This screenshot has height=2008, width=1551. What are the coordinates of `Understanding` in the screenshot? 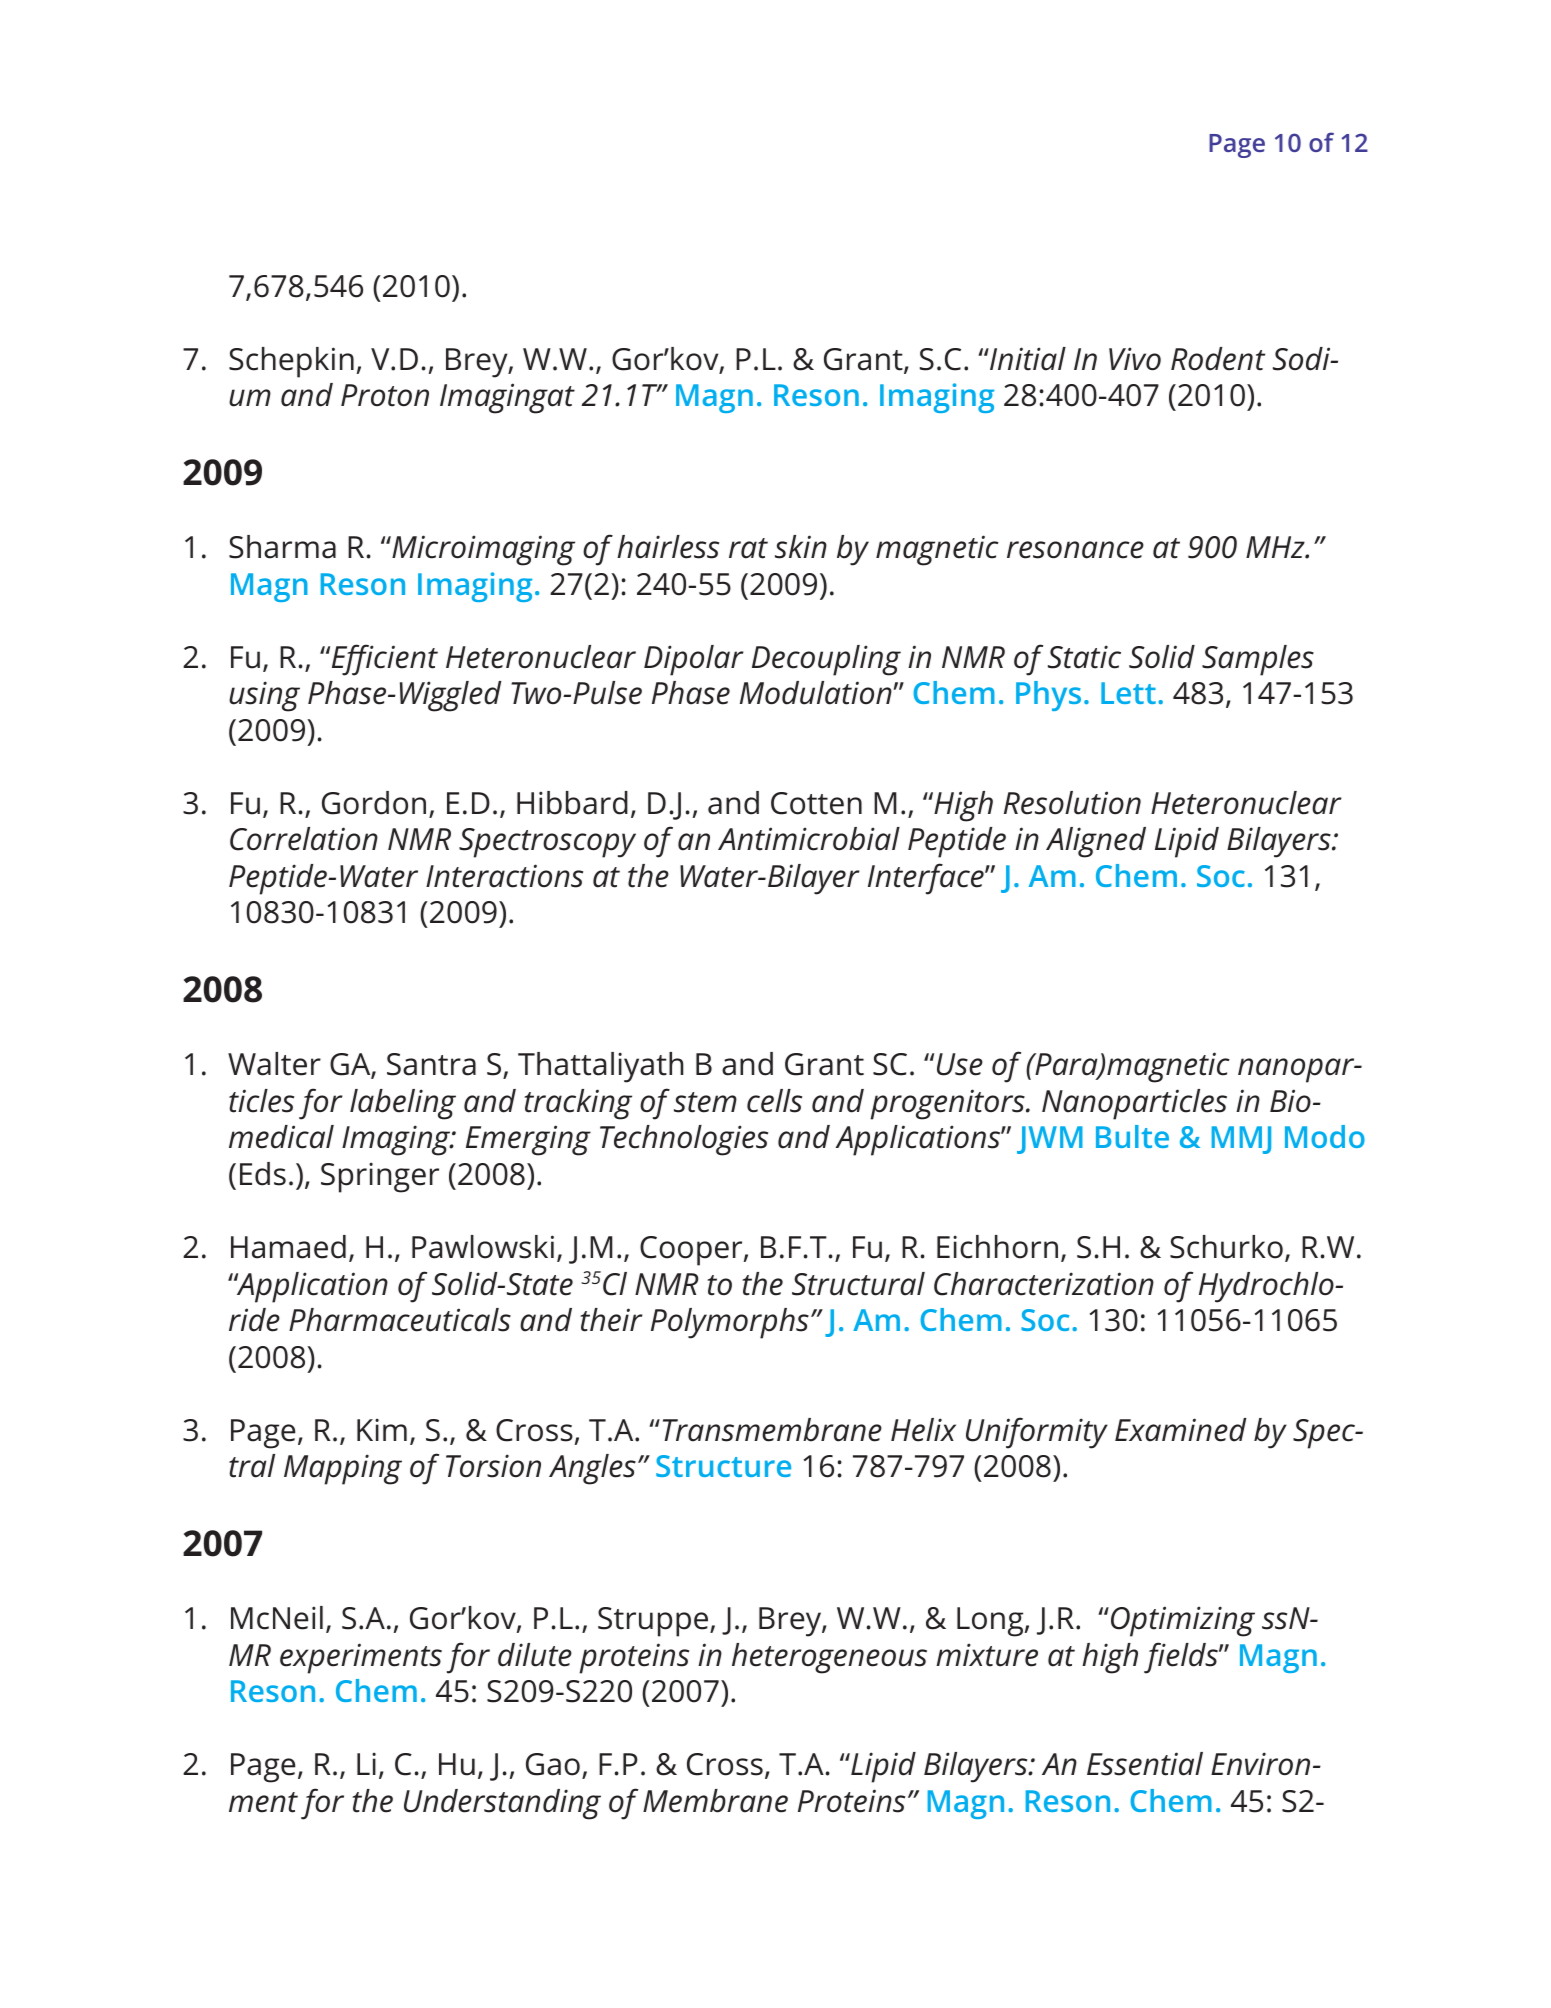 It's located at (502, 1804).
